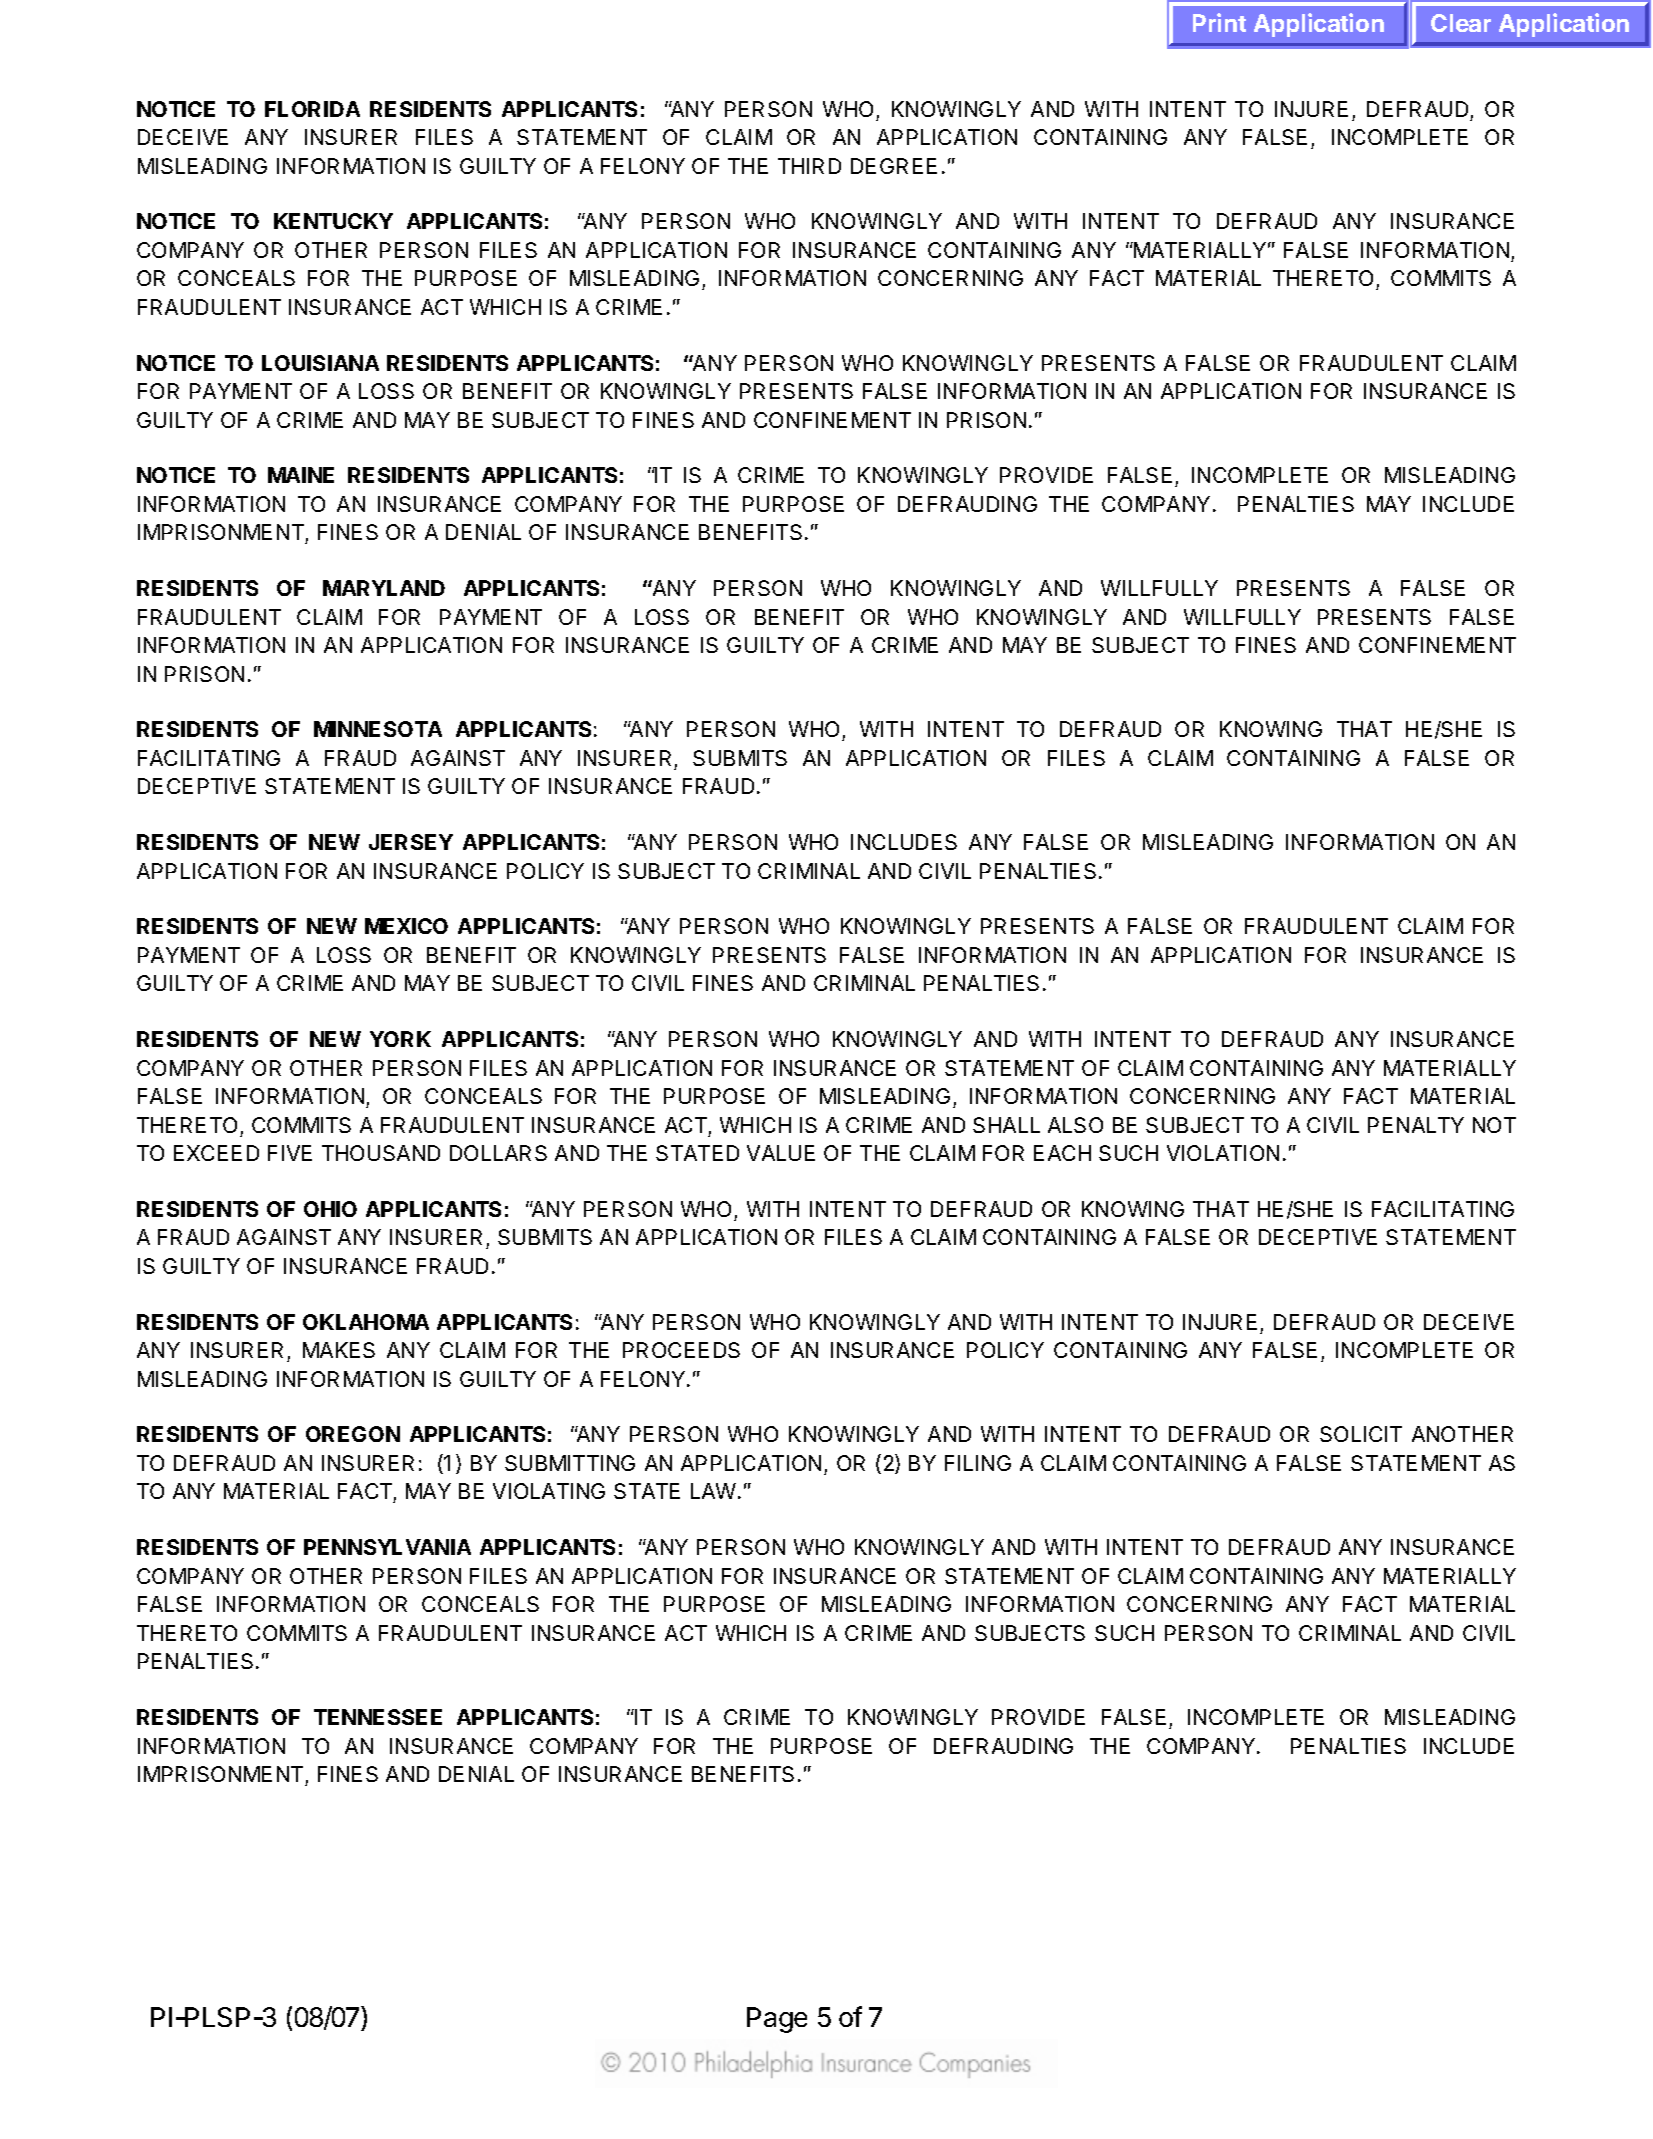 The height and width of the image is (2139, 1653). Describe the element at coordinates (894, 166) in the image. I see `DEGREE` at that location.
